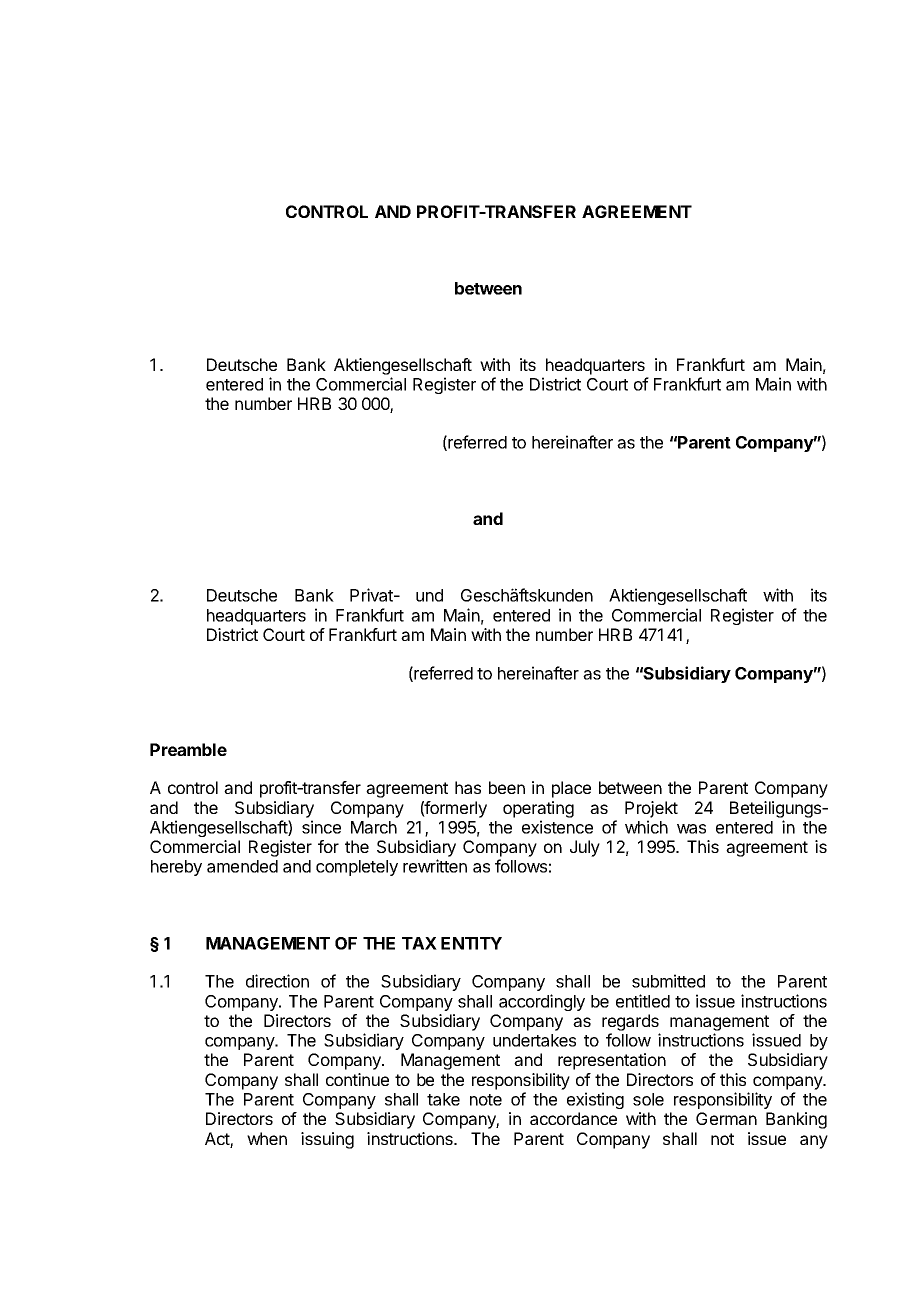 This document has width=924, height=1308. I want to click on was, so click(691, 829).
